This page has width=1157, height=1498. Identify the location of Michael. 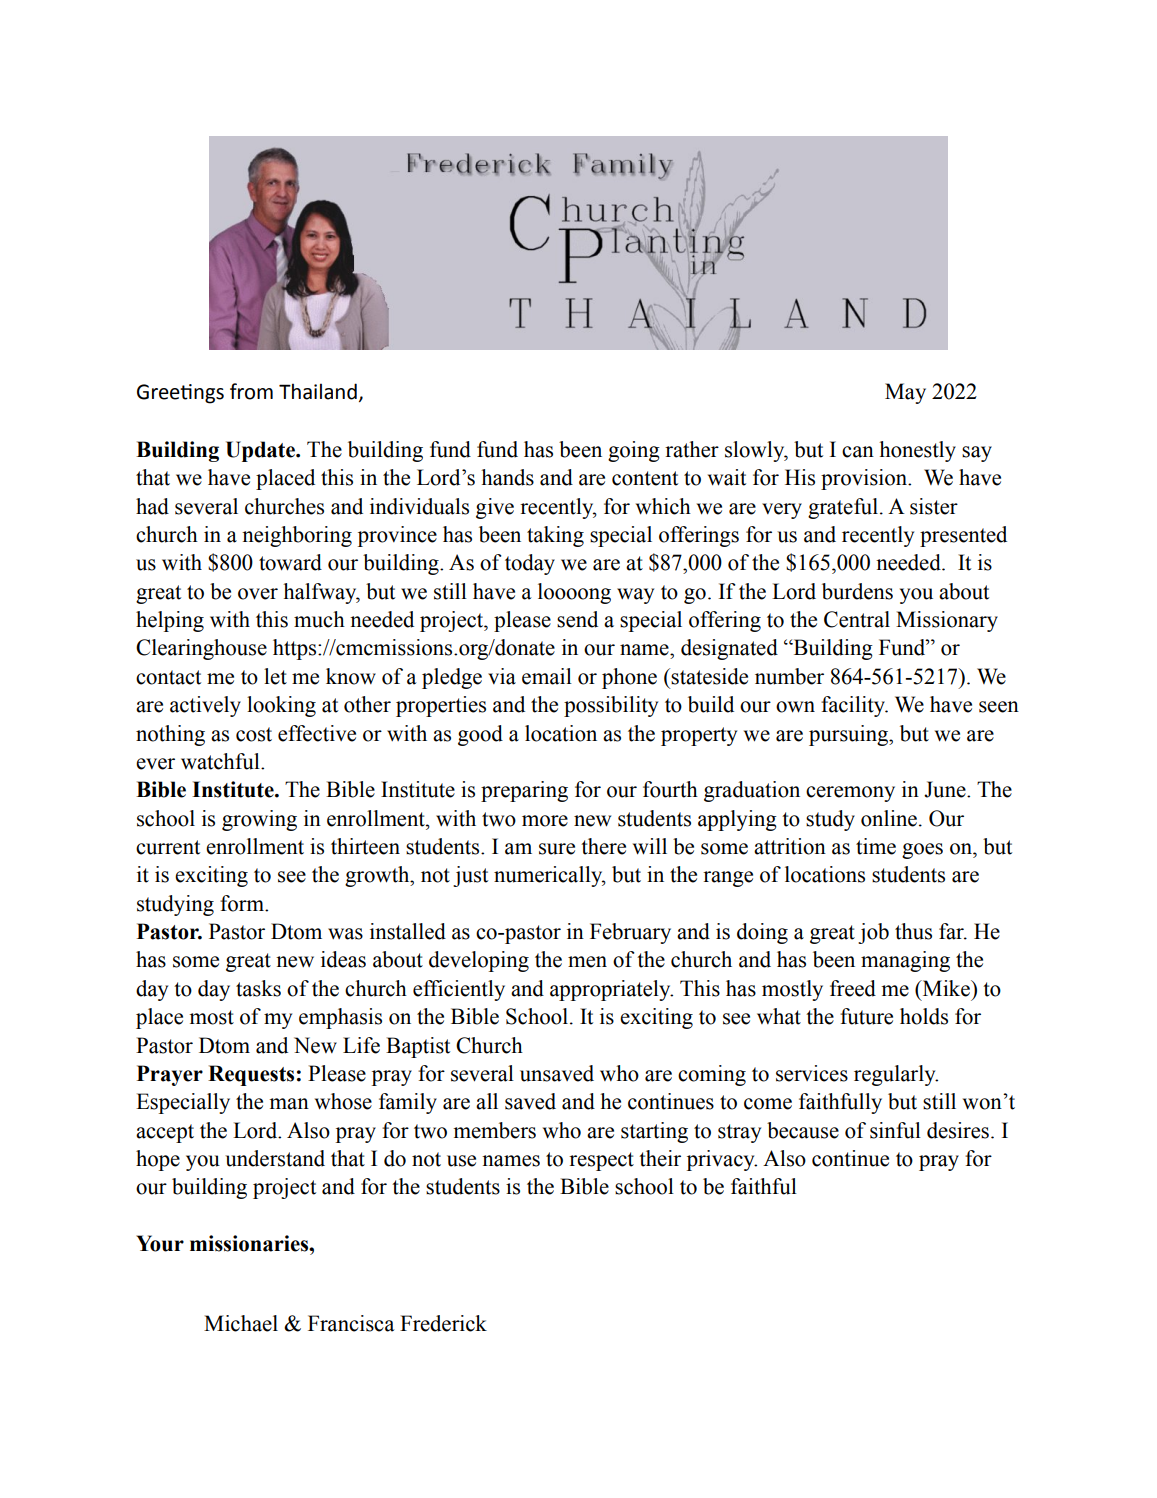
(241, 1323).
